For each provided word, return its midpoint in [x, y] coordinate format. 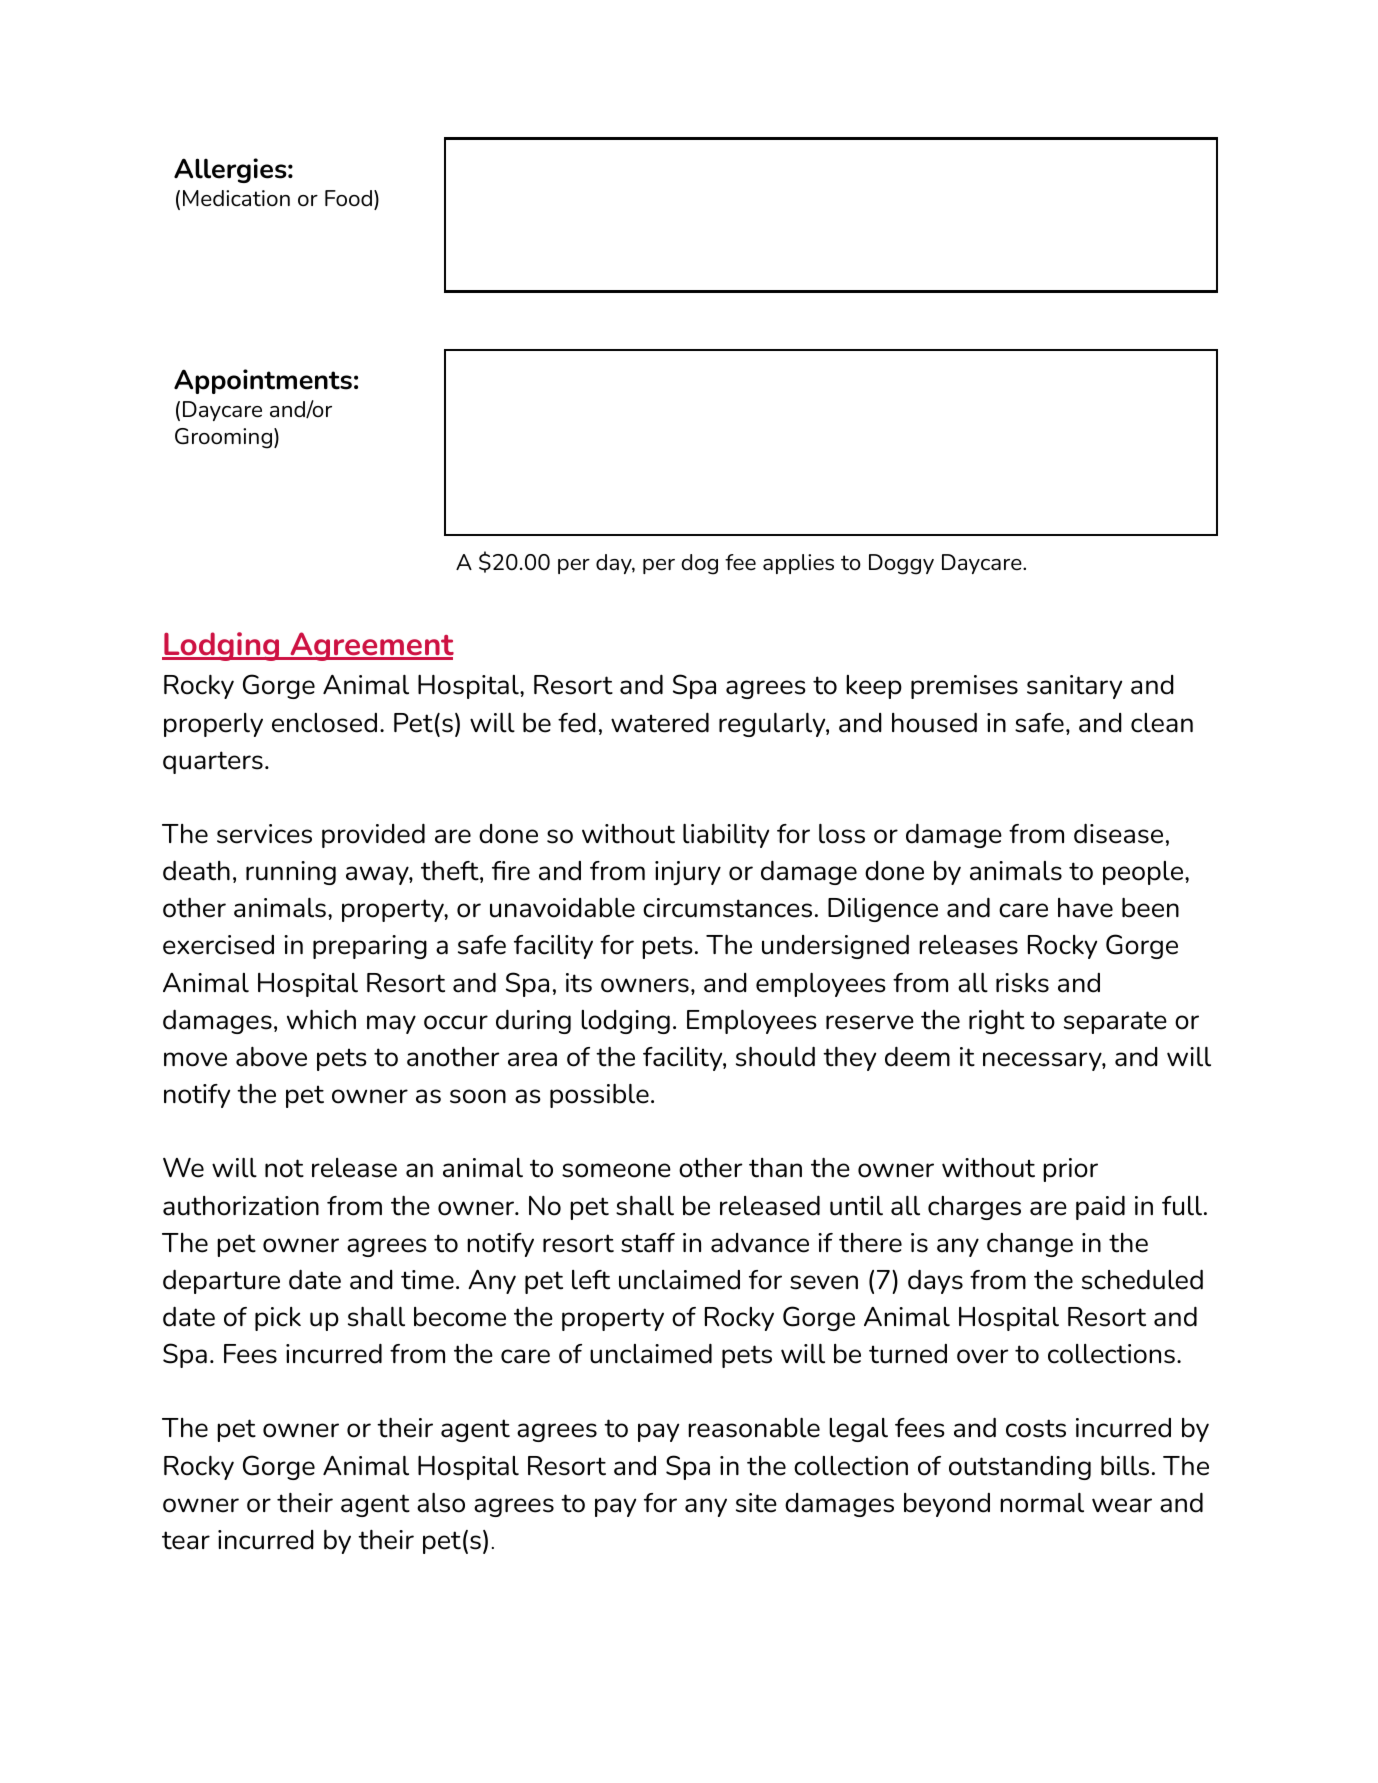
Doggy [901, 564]
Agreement [371, 646]
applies [798, 564]
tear [186, 1540]
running [291, 873]
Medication [236, 198]
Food [348, 198]
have [1085, 908]
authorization [241, 1206]
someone [616, 1170]
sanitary [1074, 687]
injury [688, 873]
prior [1070, 1170]
